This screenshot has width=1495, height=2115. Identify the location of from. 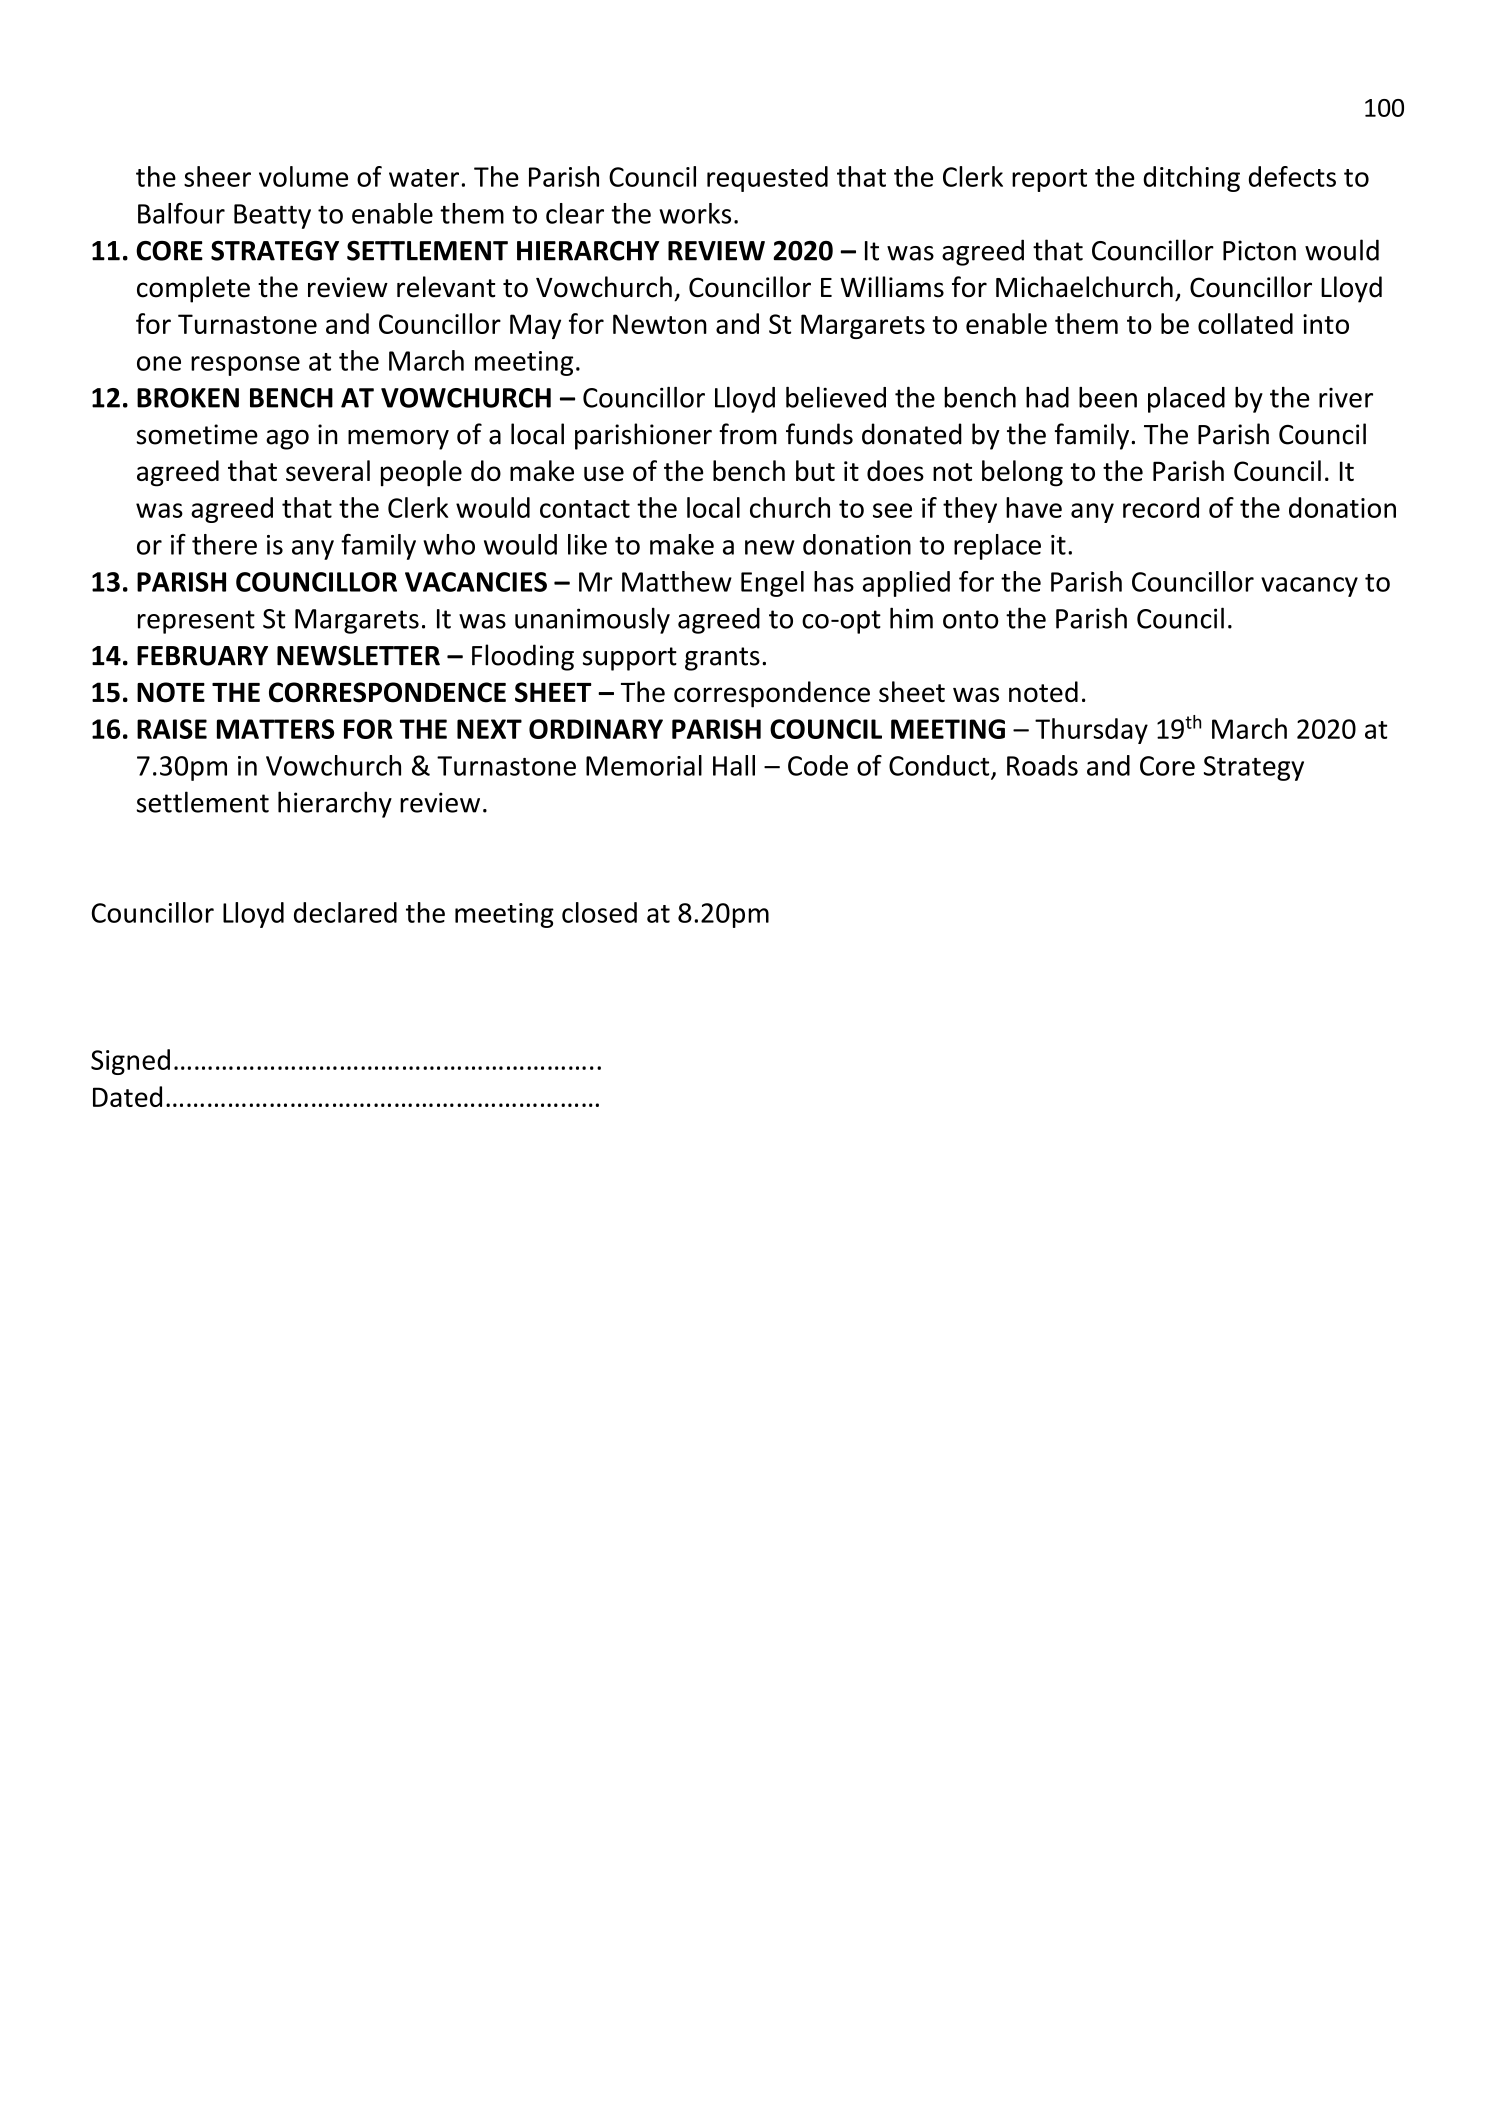
(748, 434).
